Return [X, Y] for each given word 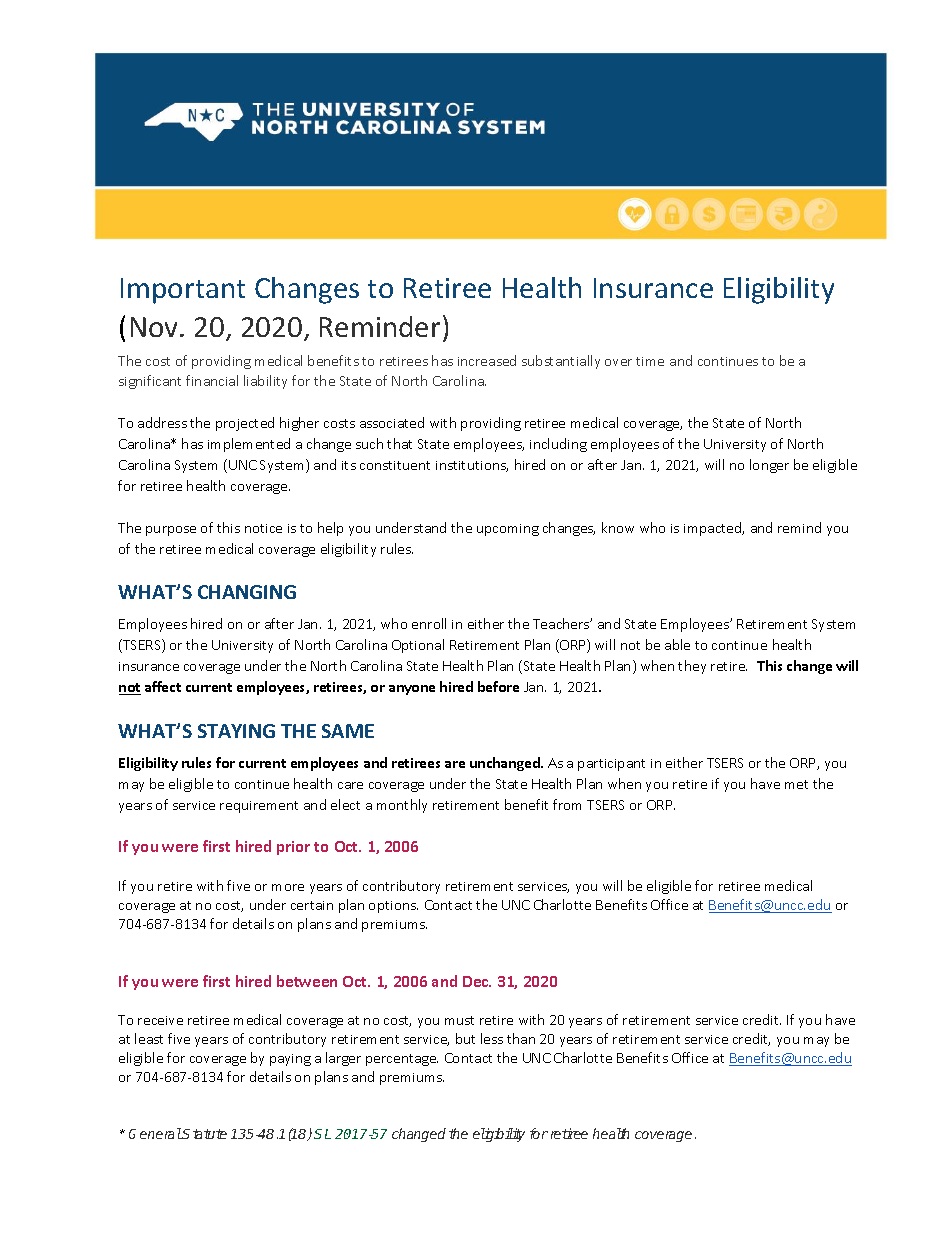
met [796, 784]
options [393, 907]
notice [263, 528]
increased [487, 360]
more [288, 887]
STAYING [236, 731]
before [498, 686]
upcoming [508, 530]
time [650, 361]
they [692, 667]
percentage [402, 1060]
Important [183, 291]
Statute [204, 1134]
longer [769, 466]
